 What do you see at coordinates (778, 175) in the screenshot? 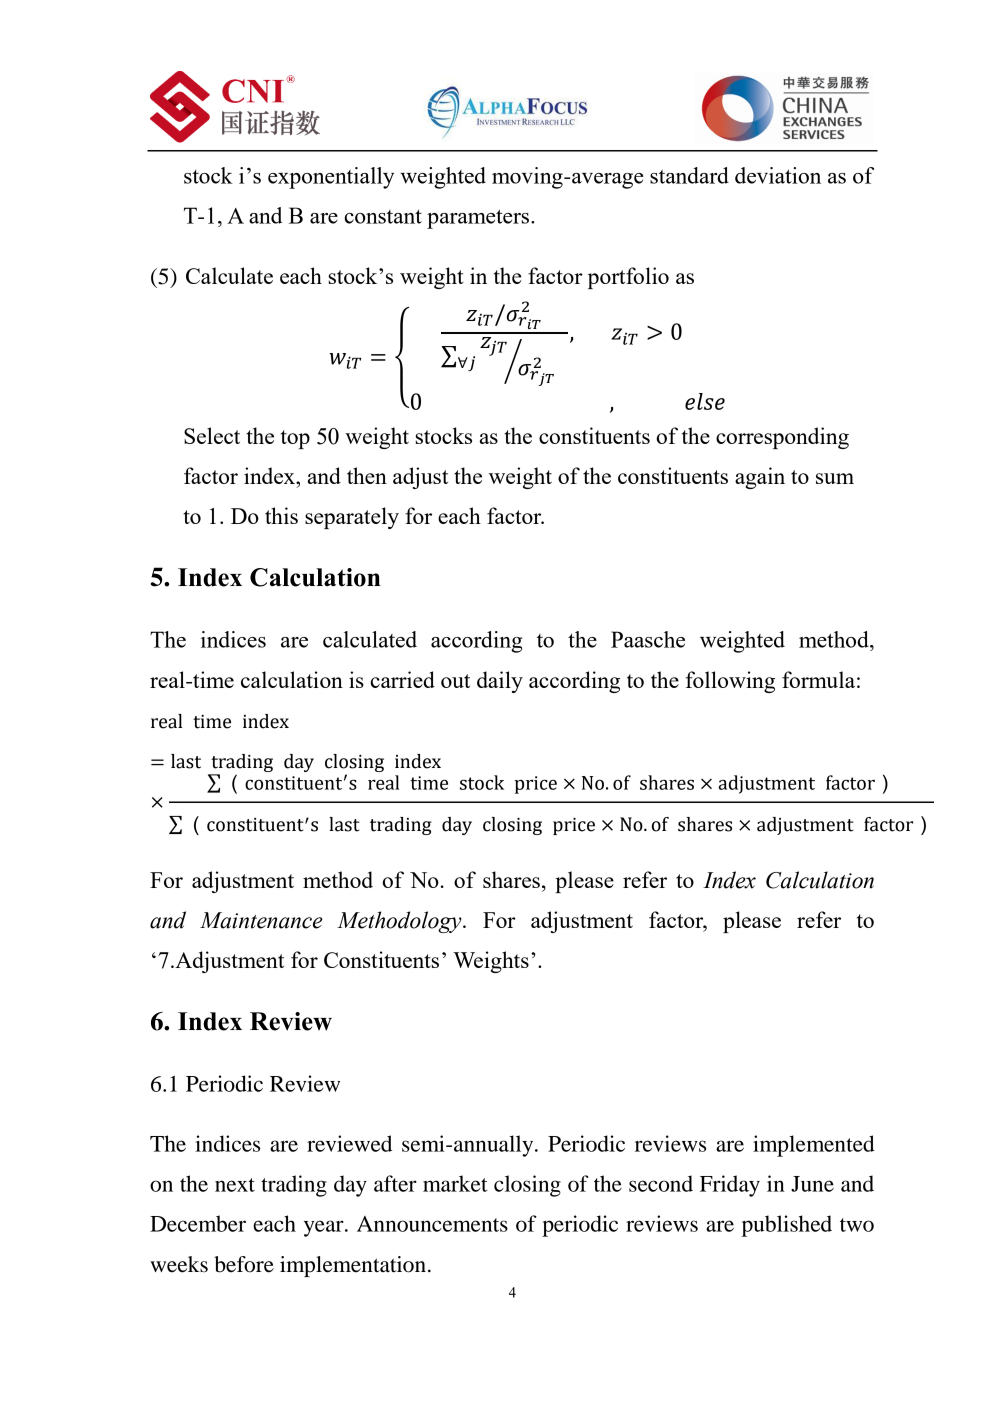
I see `deviation` at bounding box center [778, 175].
